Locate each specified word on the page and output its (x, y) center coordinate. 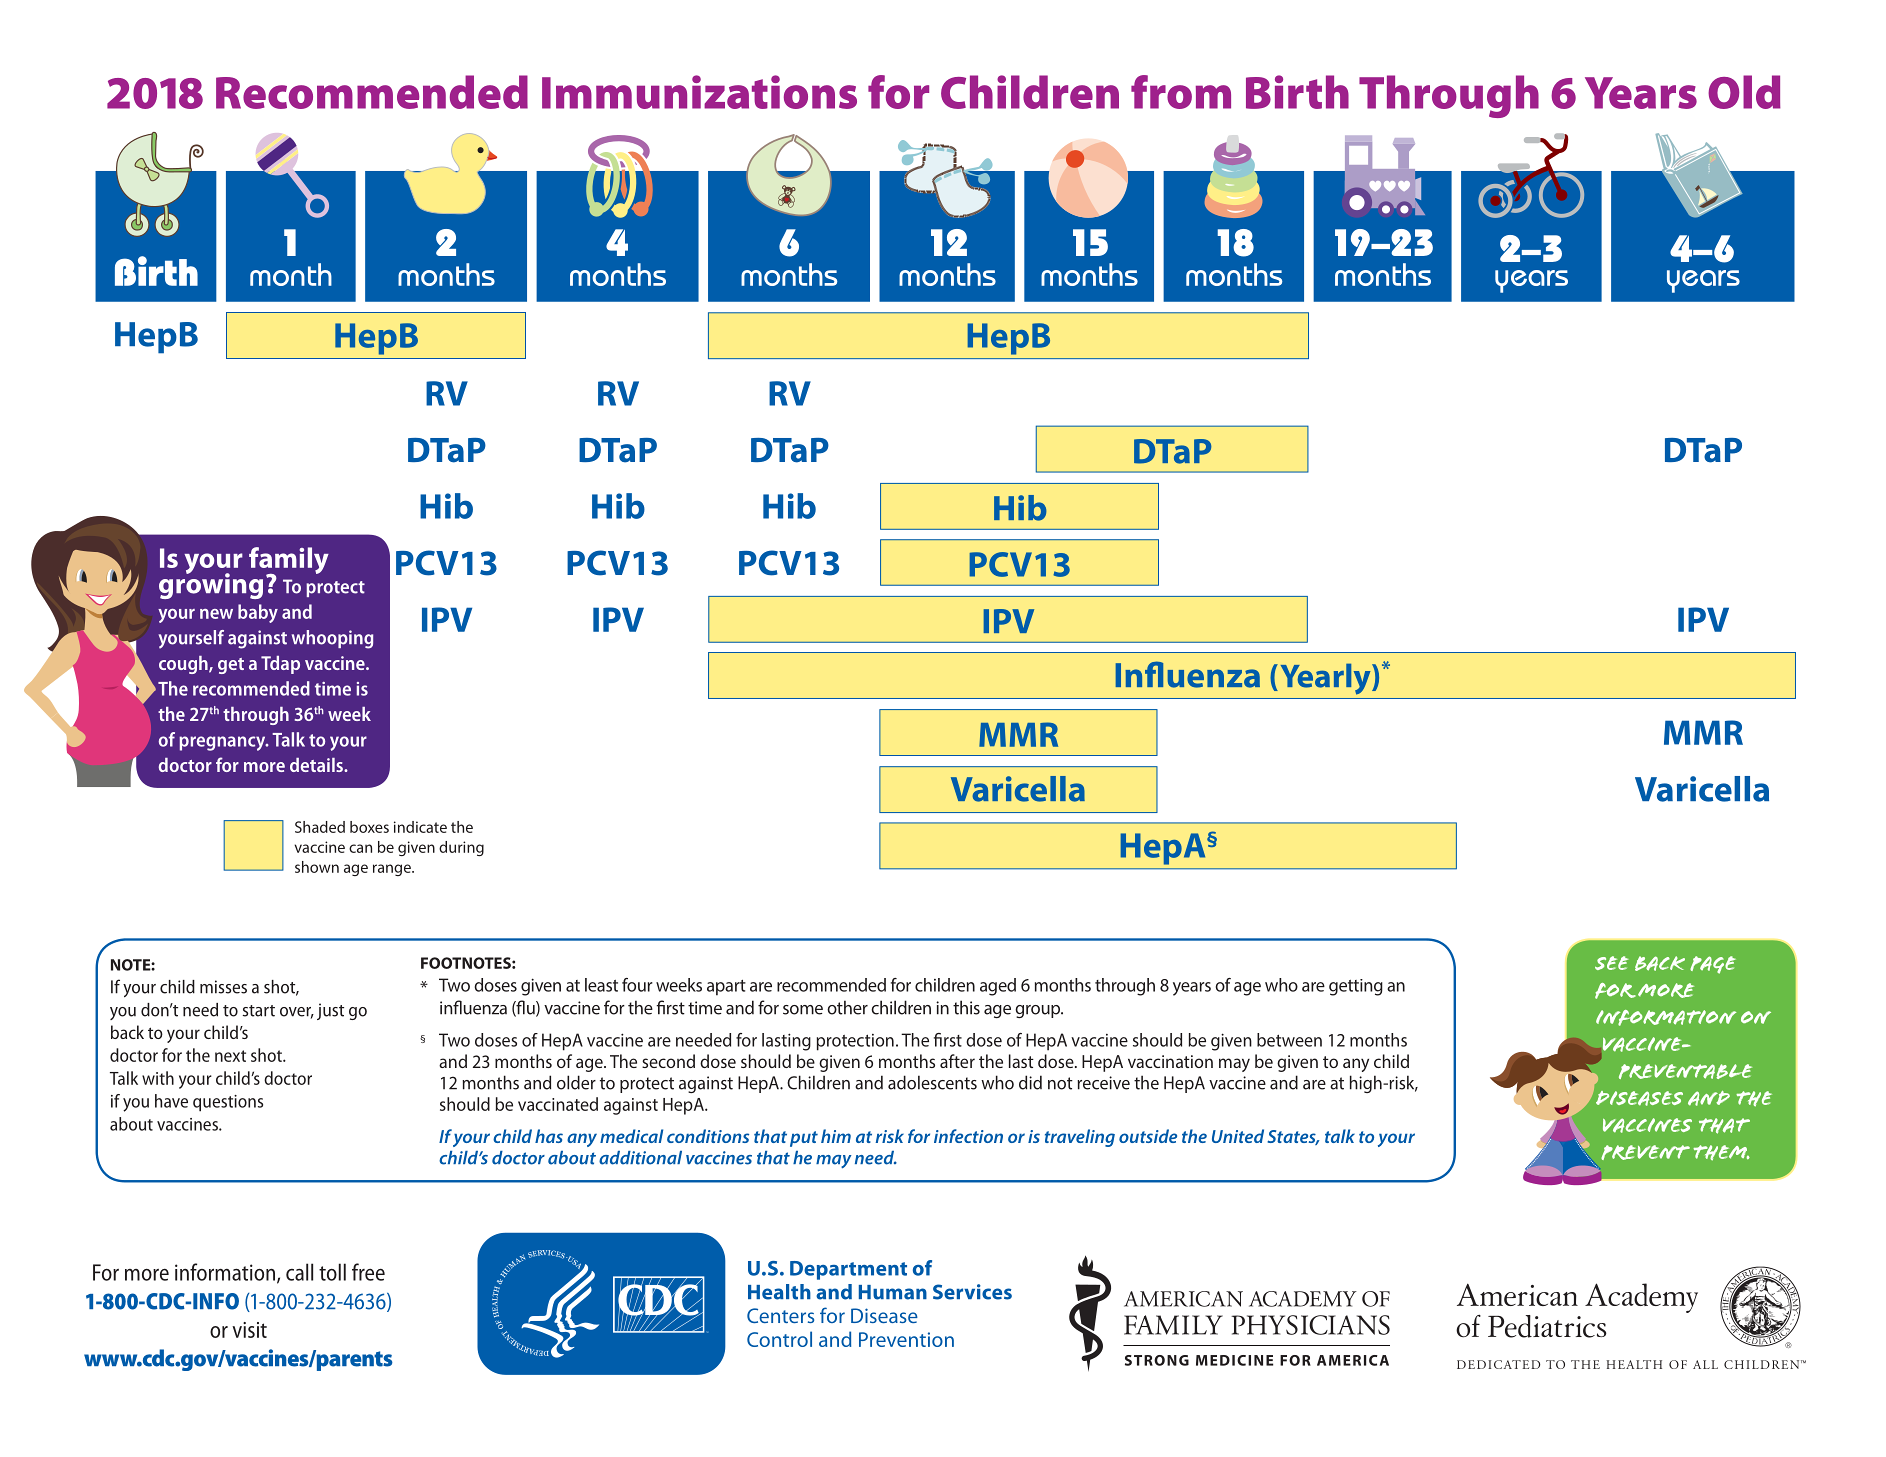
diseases (1639, 1098)
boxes (369, 827)
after (957, 1061)
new (216, 614)
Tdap (280, 665)
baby (258, 613)
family (289, 561)
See (1611, 963)
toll (332, 1272)
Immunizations (699, 92)
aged (998, 987)
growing (211, 585)
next (230, 1056)
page (1713, 965)
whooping (332, 639)
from (1181, 92)
